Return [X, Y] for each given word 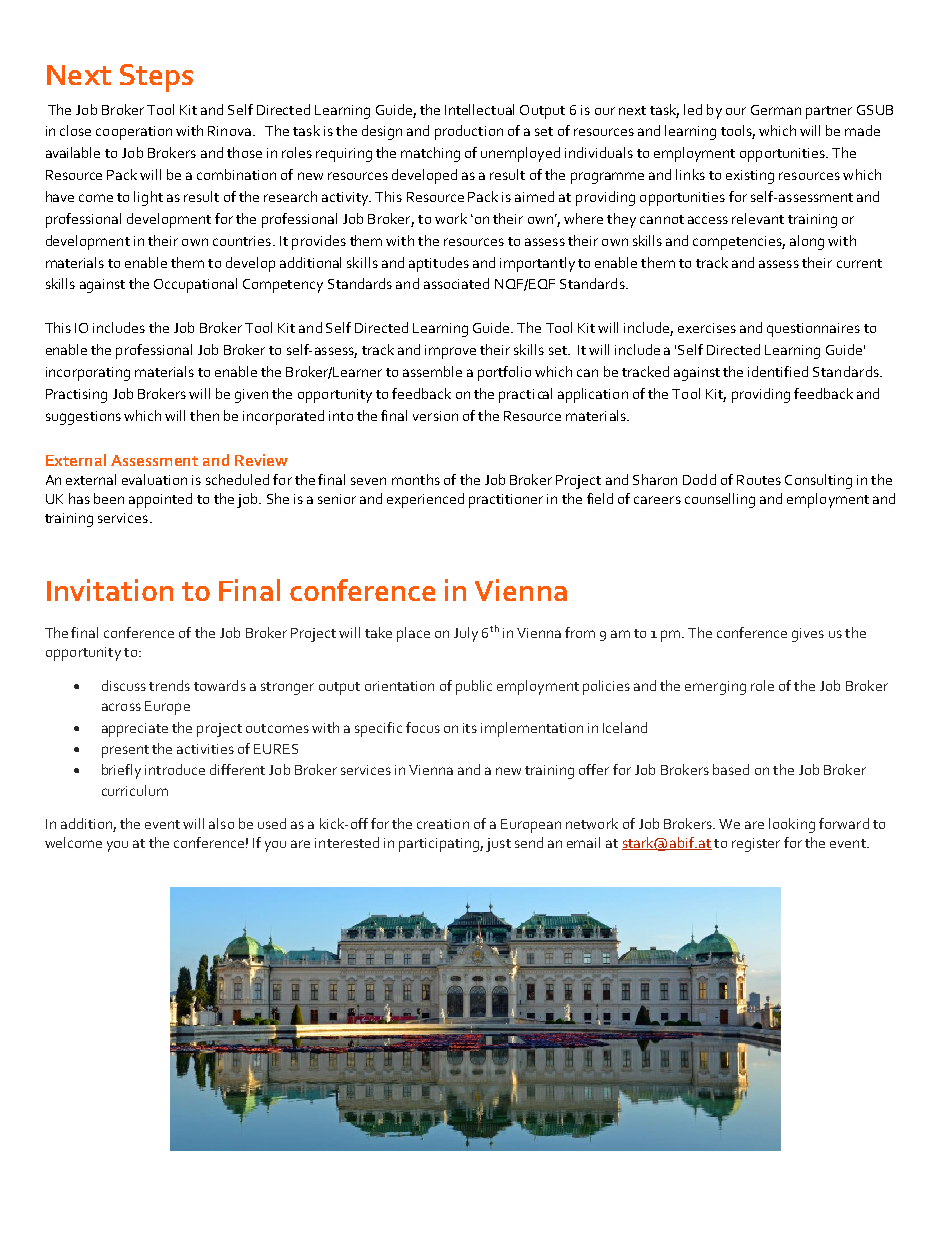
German [776, 110]
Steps [156, 78]
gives [808, 635]
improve [450, 352]
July [466, 634]
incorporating [88, 374]
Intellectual [479, 109]
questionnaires [813, 330]
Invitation [110, 590]
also [221, 823]
